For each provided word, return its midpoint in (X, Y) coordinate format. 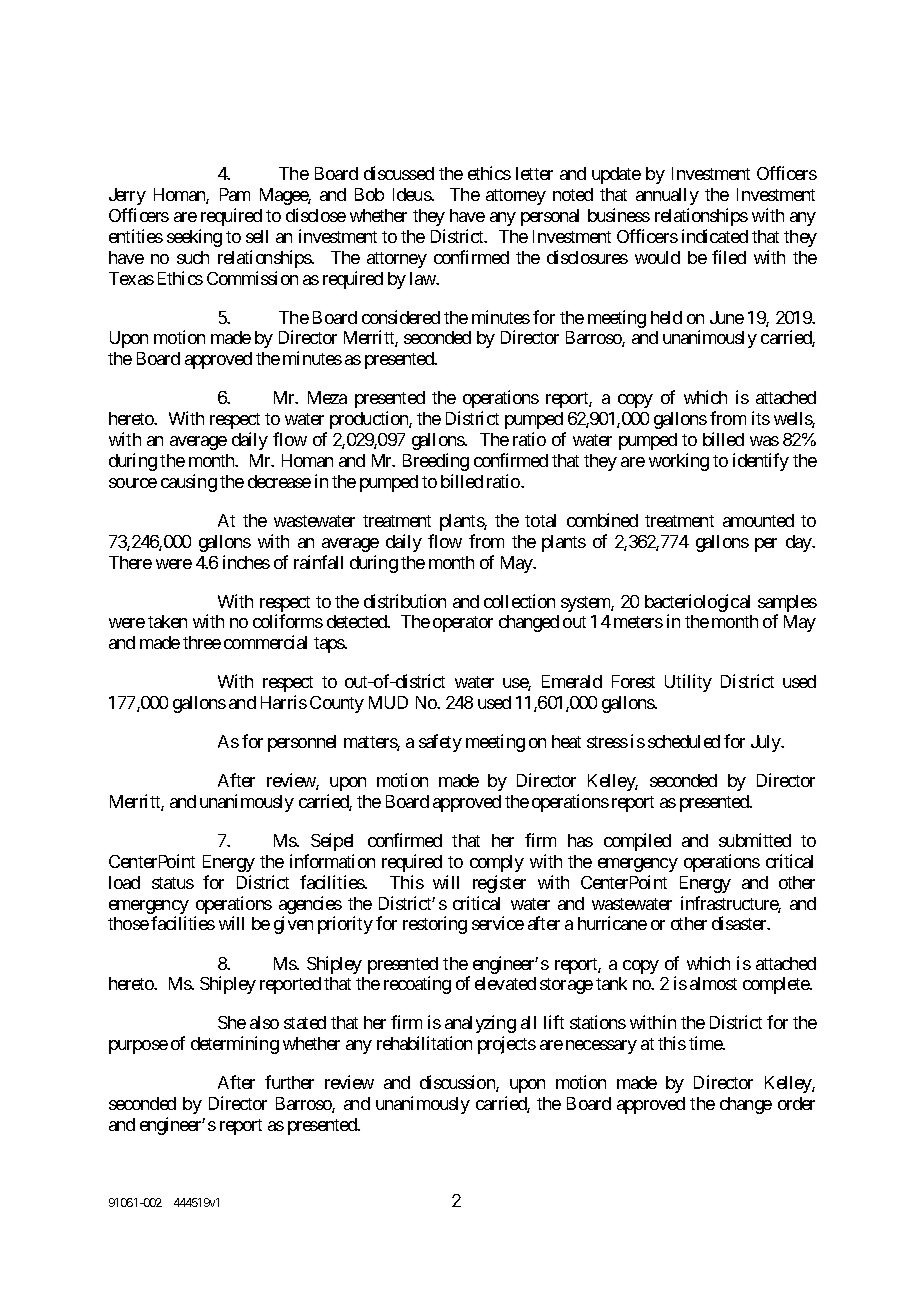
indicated (715, 236)
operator (463, 624)
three (202, 642)
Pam (235, 194)
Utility (688, 683)
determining (235, 1045)
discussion (458, 1083)
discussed (399, 173)
